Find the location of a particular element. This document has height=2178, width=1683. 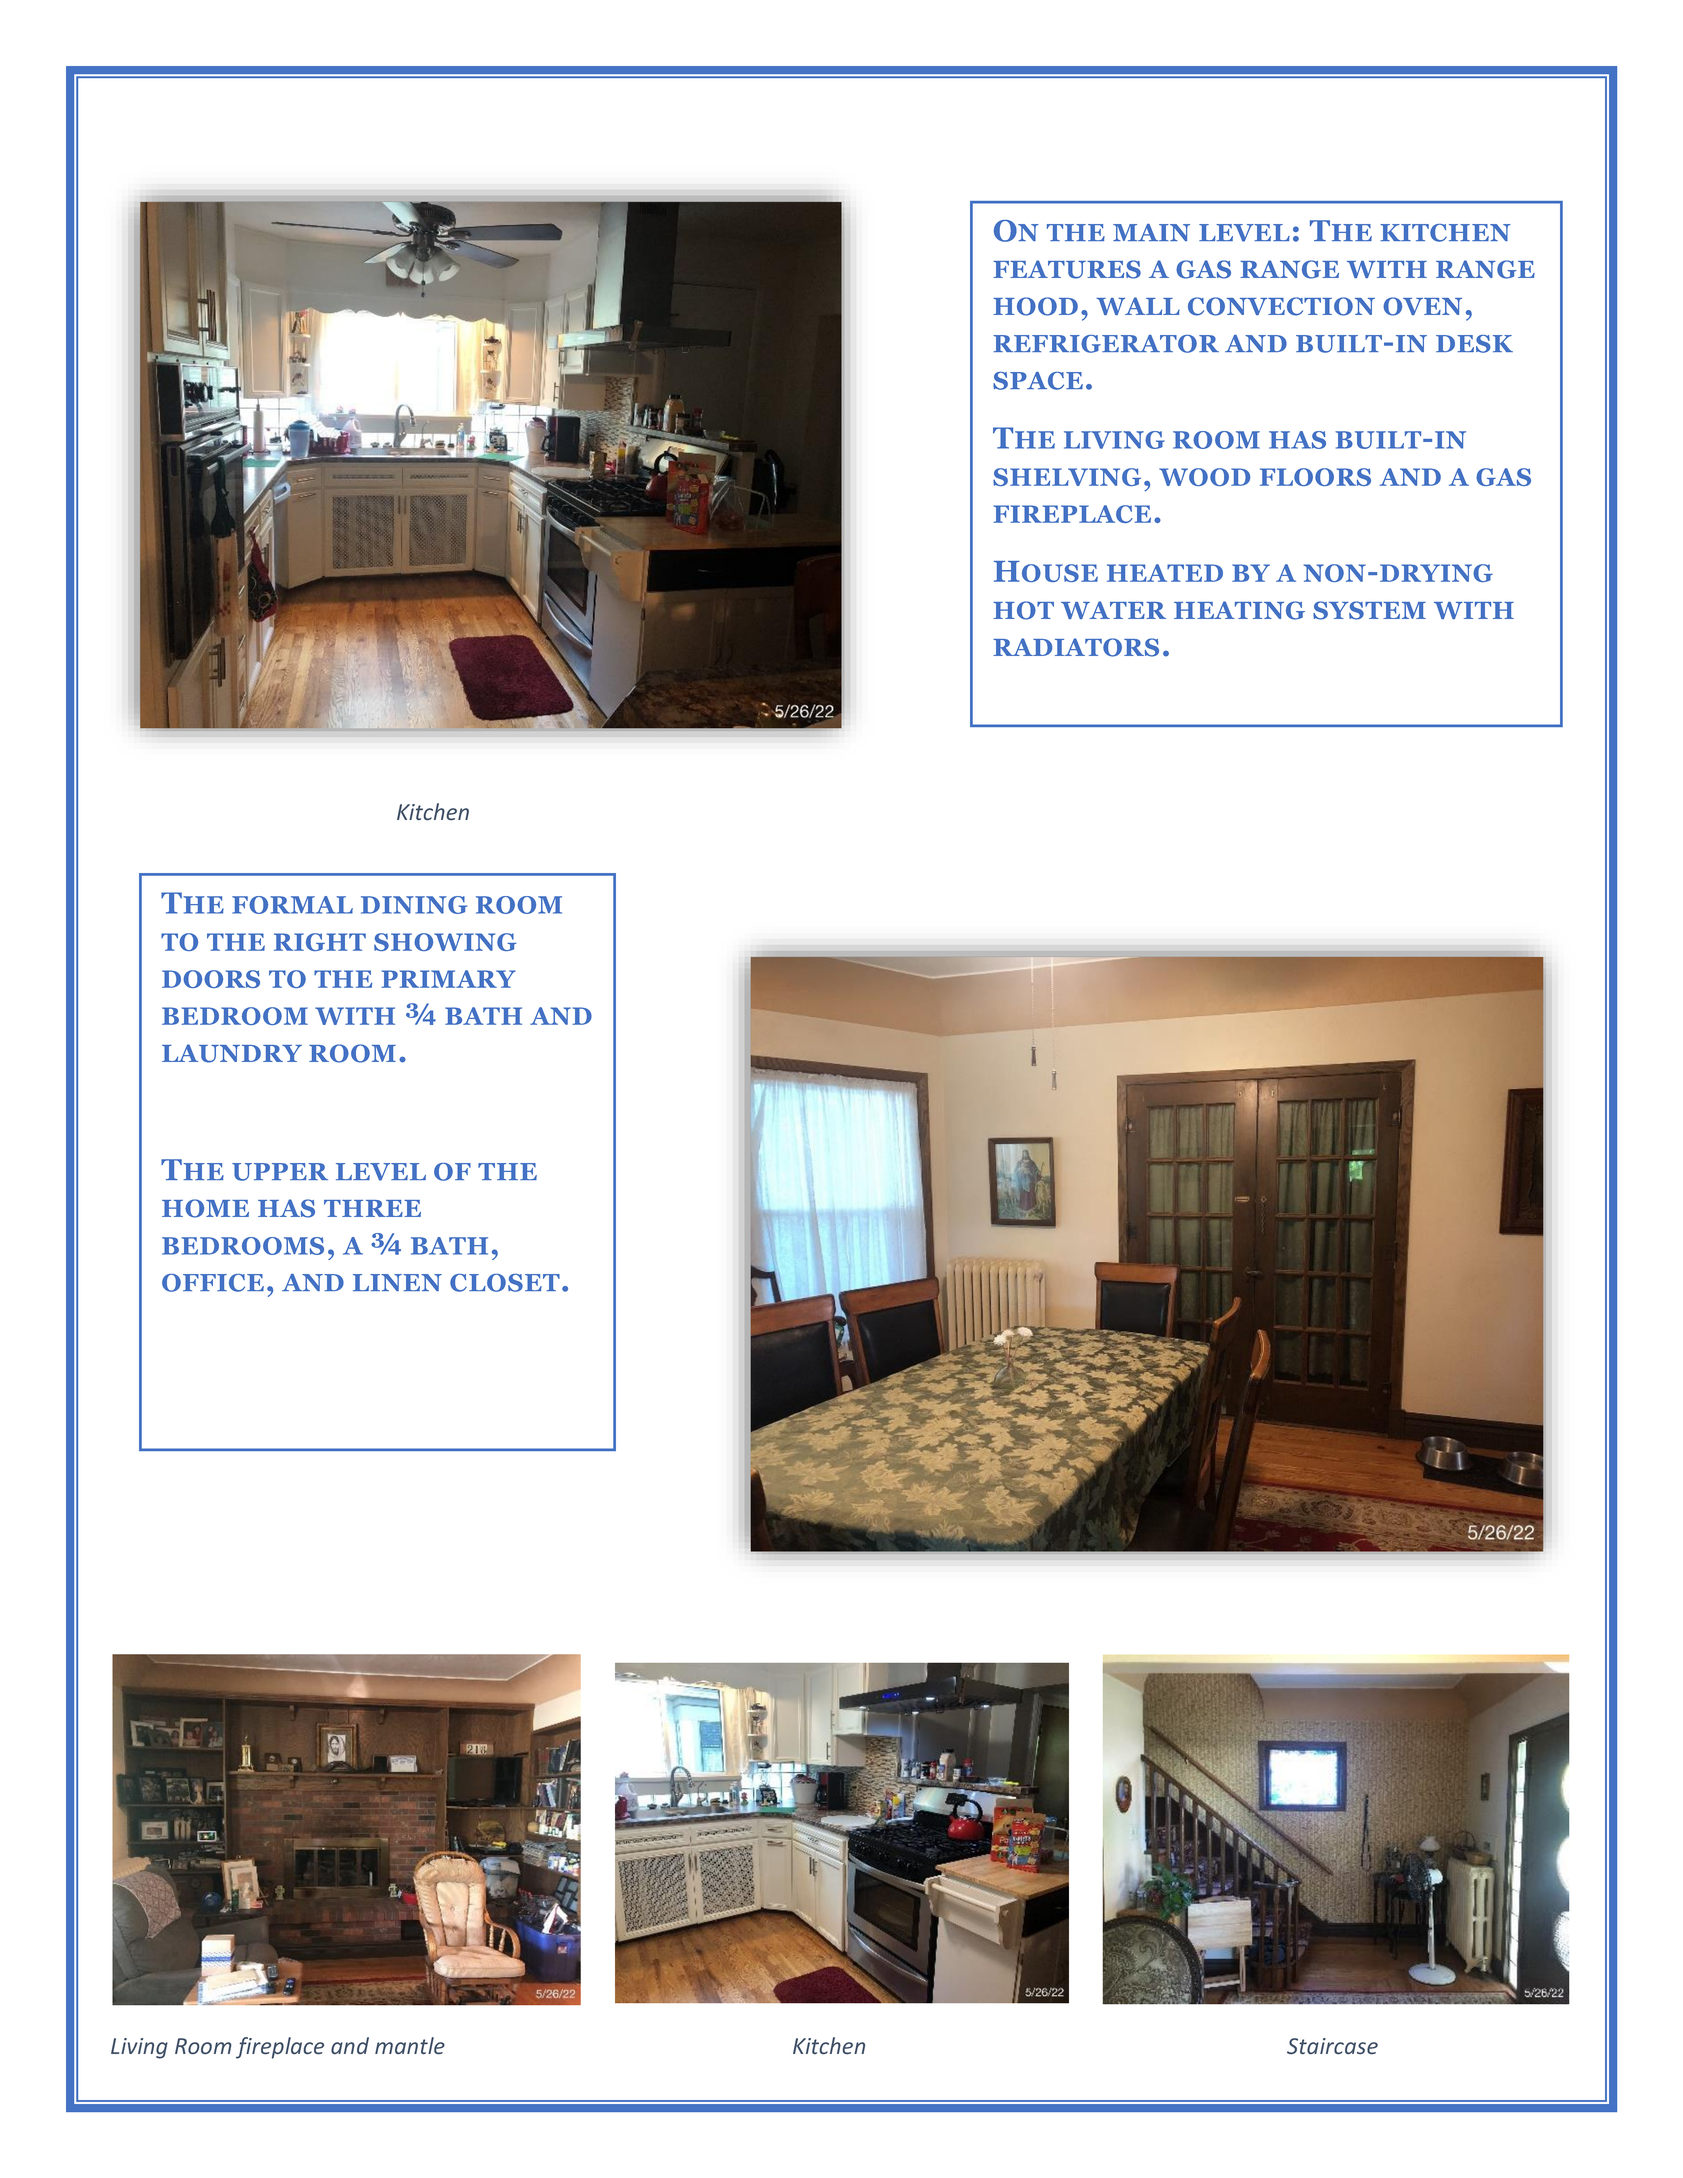

LINEN is located at coordinates (397, 1282).
